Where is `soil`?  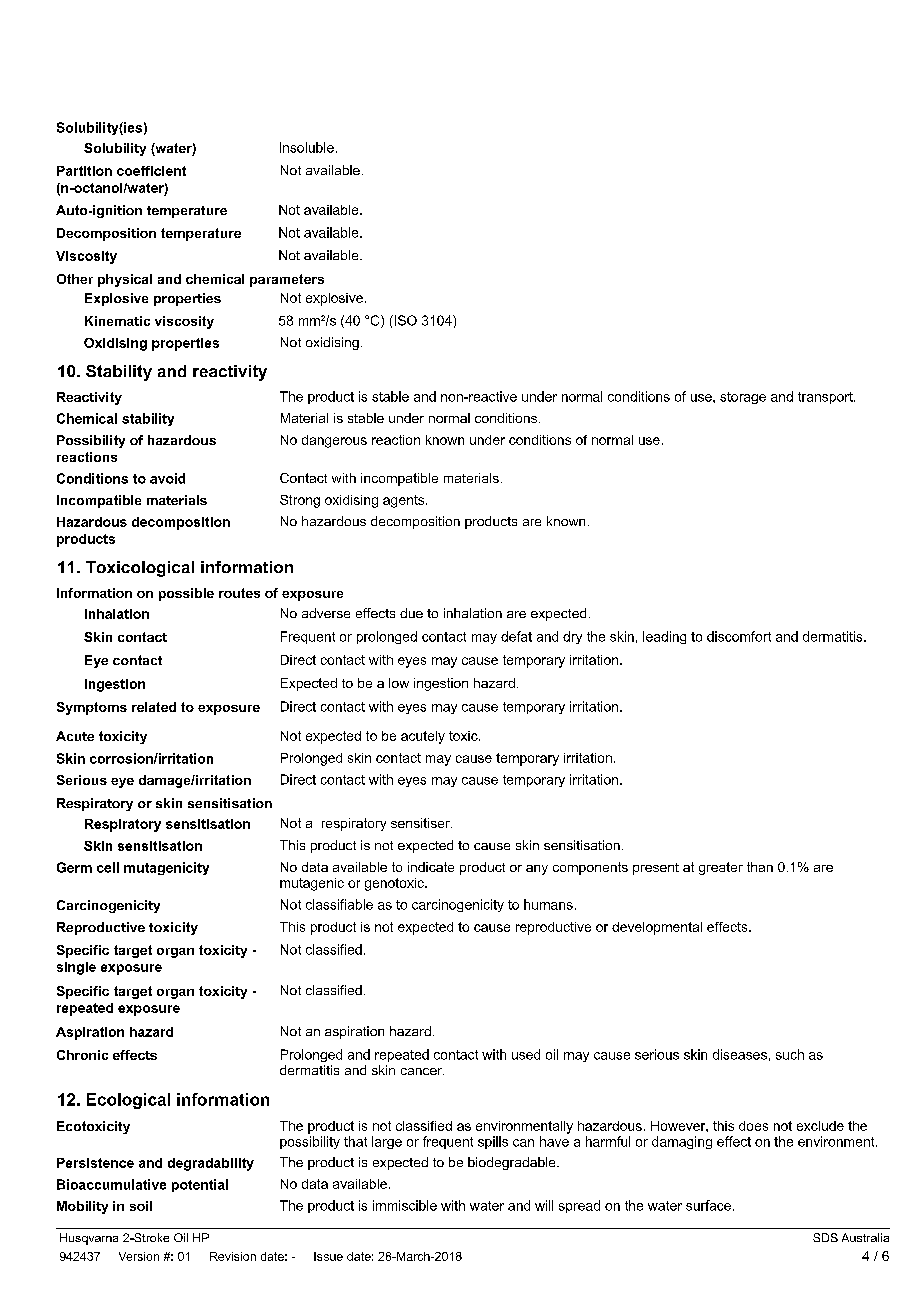 soil is located at coordinates (141, 1206).
